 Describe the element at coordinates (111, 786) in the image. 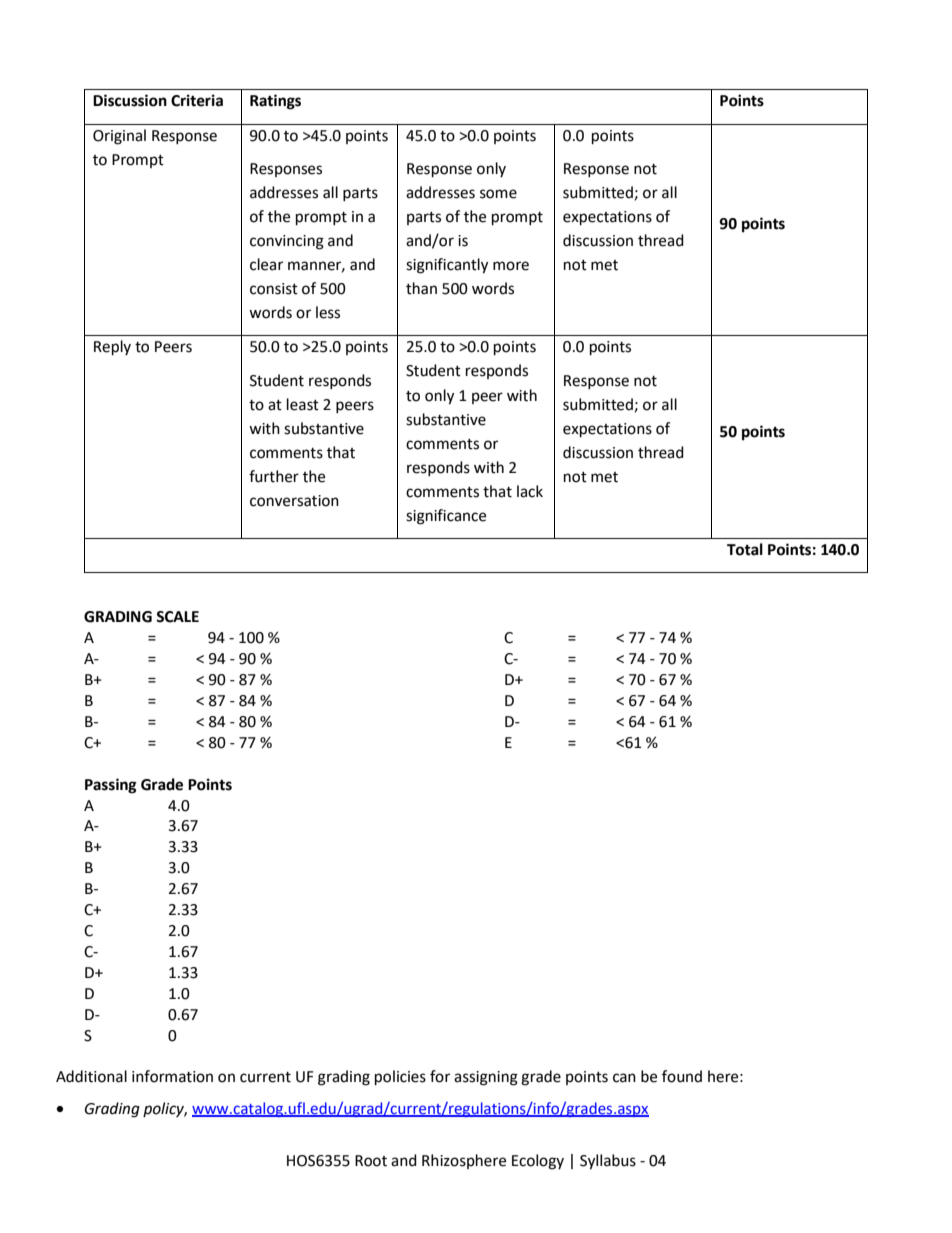

I see `Passing` at that location.
